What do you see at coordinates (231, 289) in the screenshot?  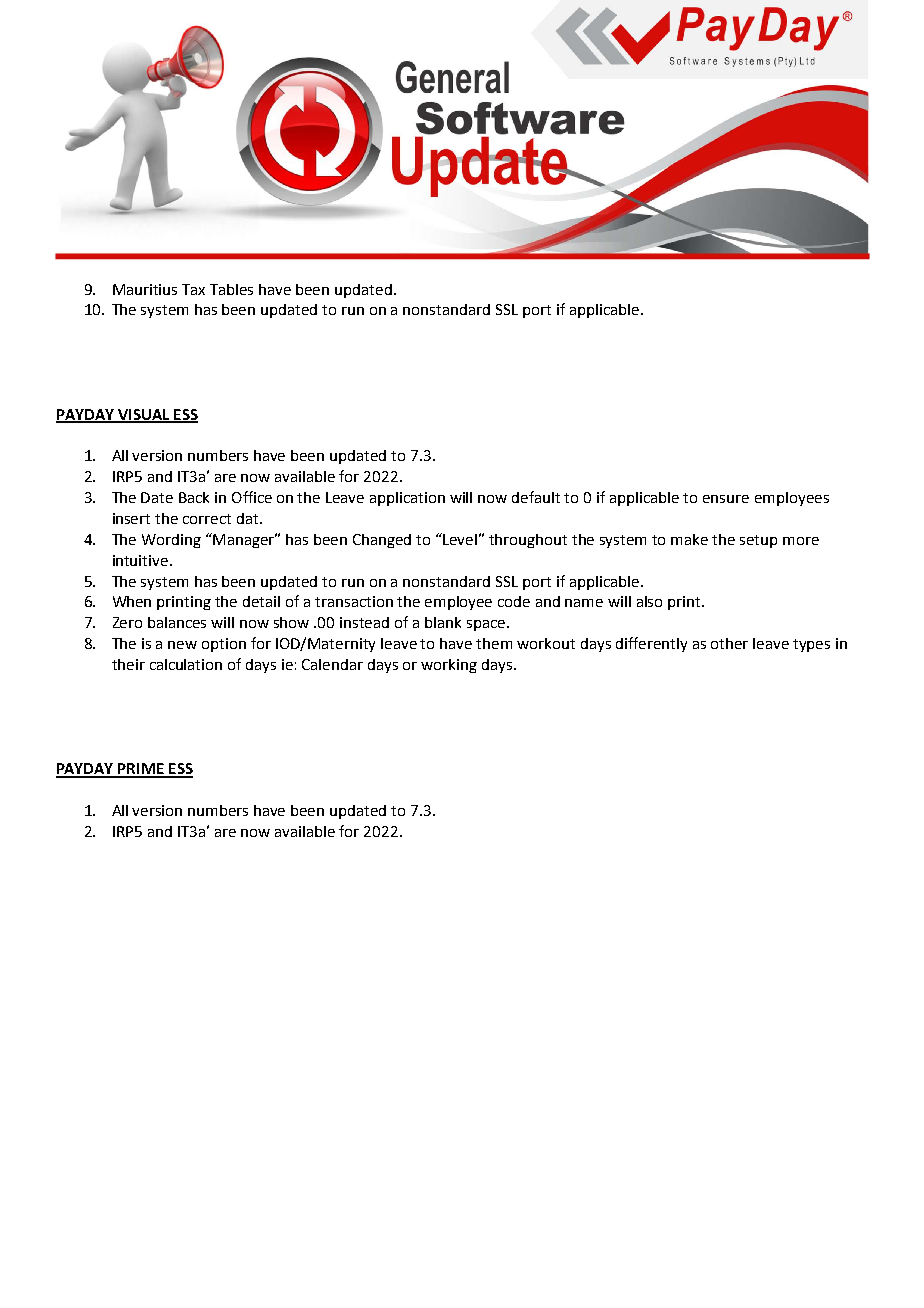 I see `Tables` at bounding box center [231, 289].
